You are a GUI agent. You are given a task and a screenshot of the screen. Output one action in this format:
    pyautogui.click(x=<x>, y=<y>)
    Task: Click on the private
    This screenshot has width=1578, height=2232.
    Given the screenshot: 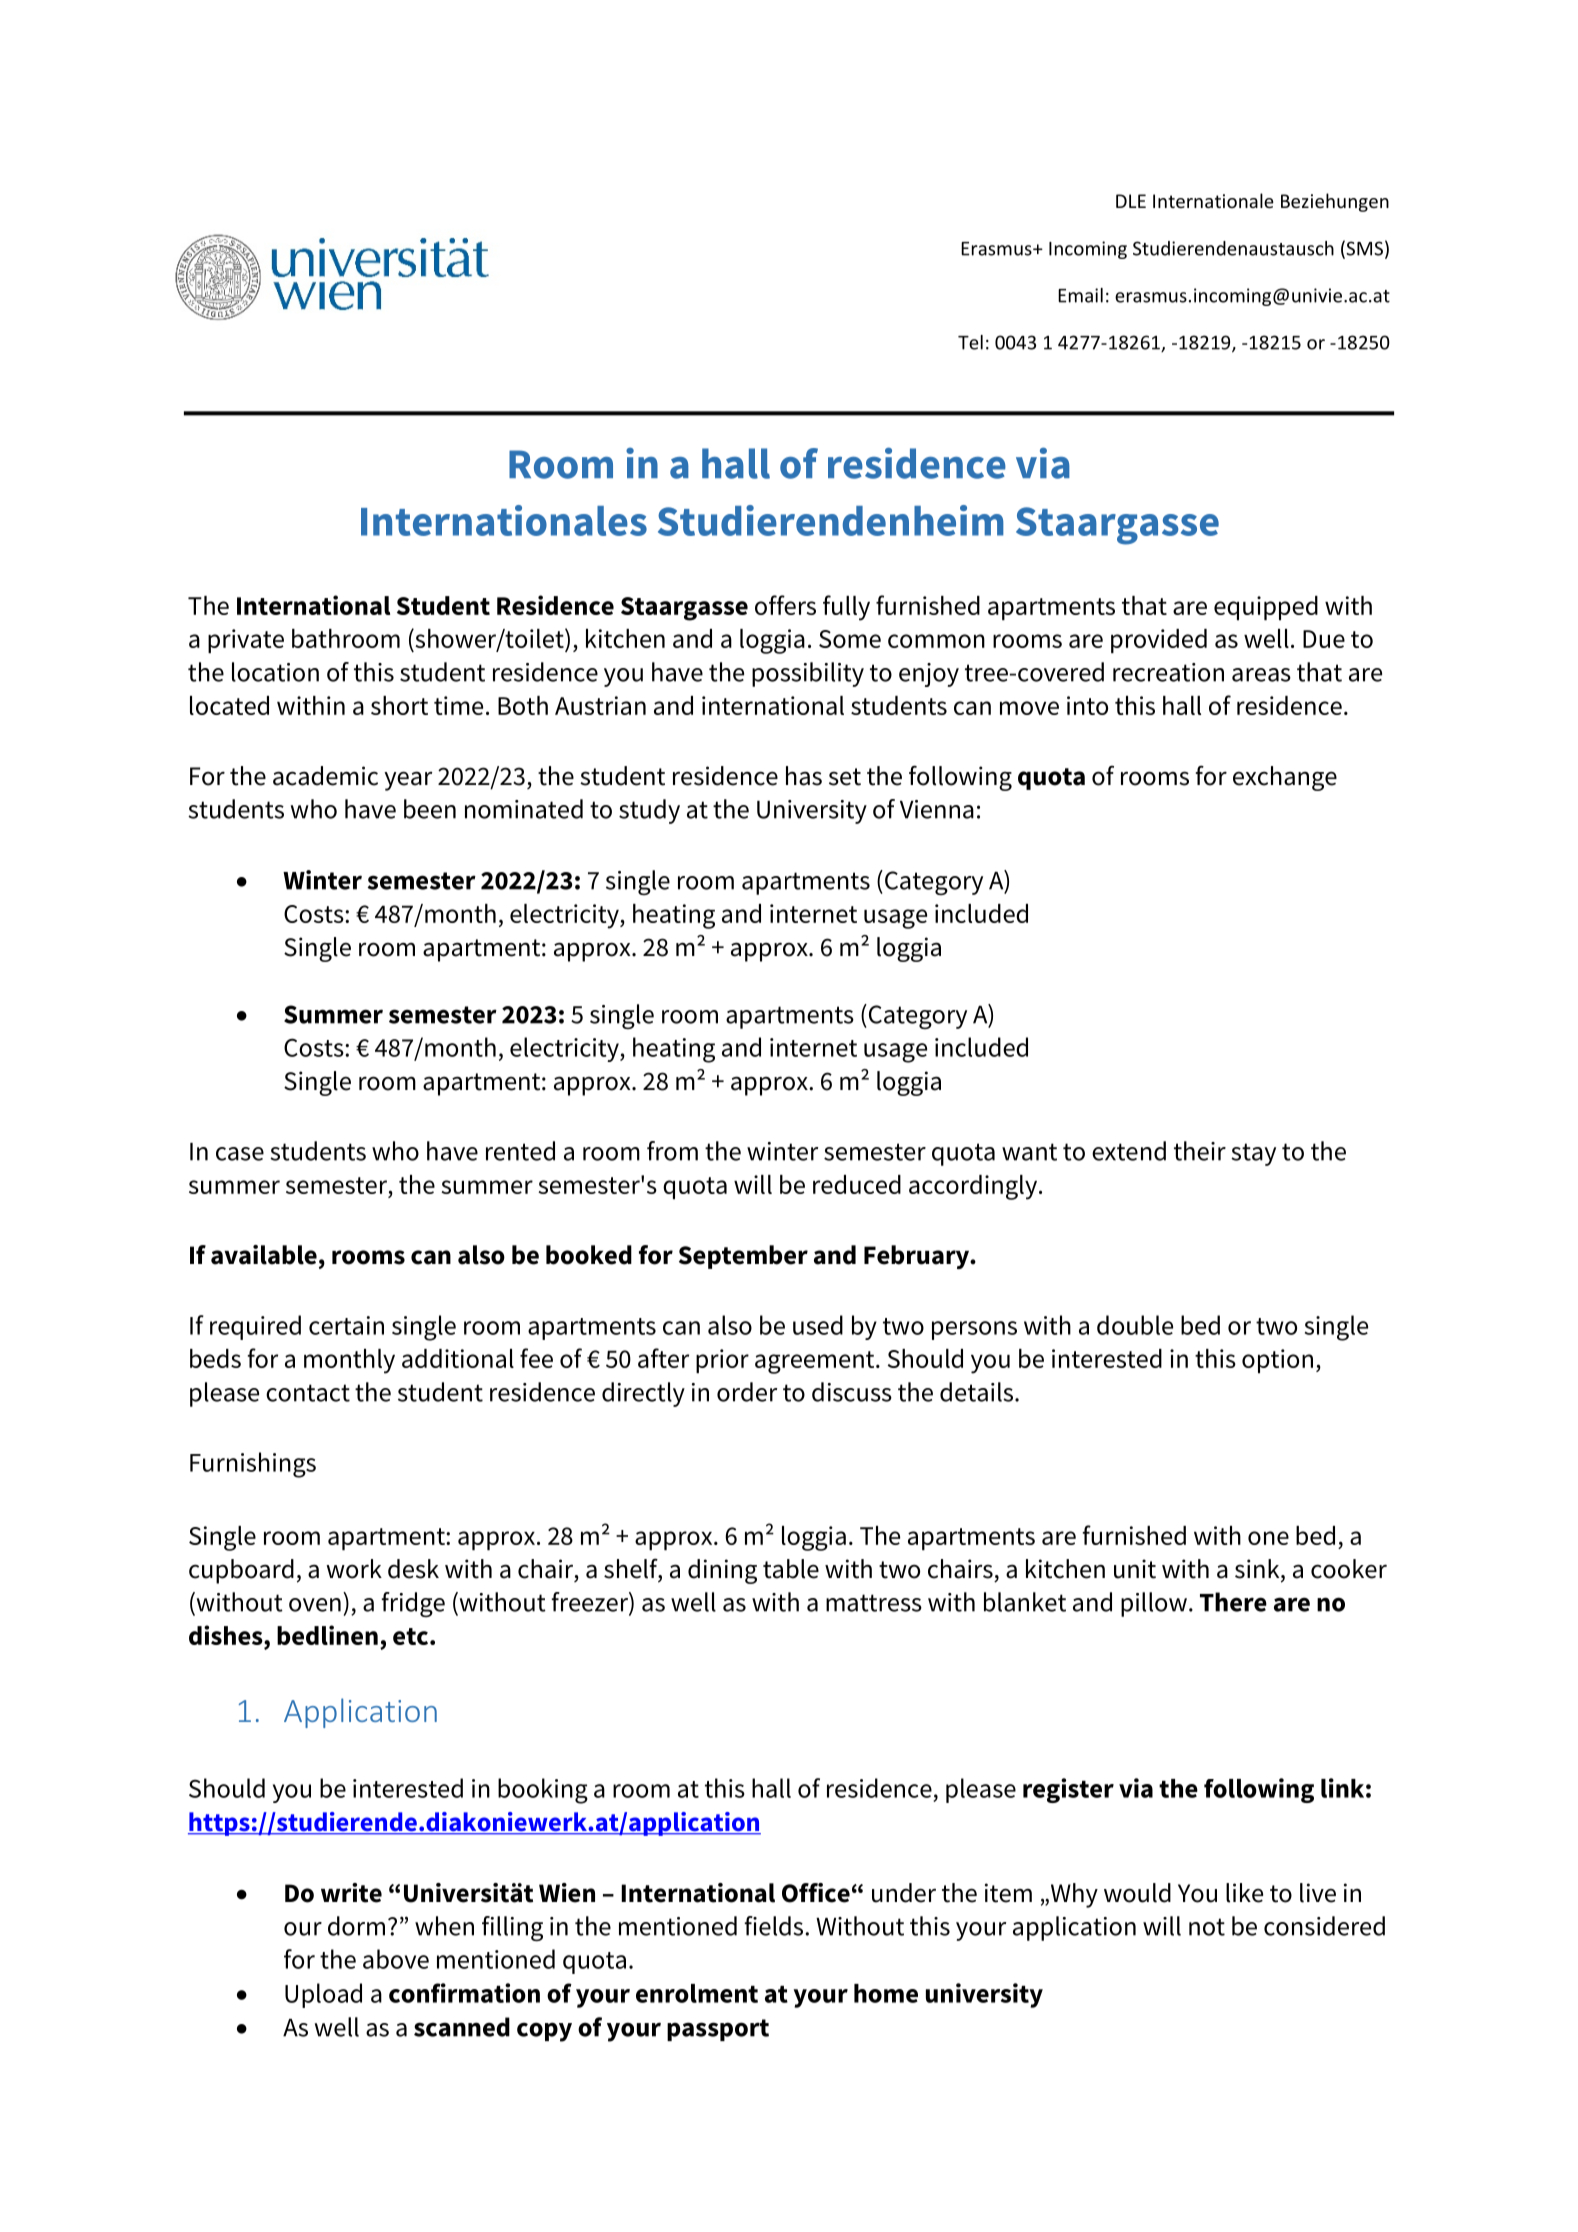 What is the action you would take?
    pyautogui.click(x=246, y=641)
